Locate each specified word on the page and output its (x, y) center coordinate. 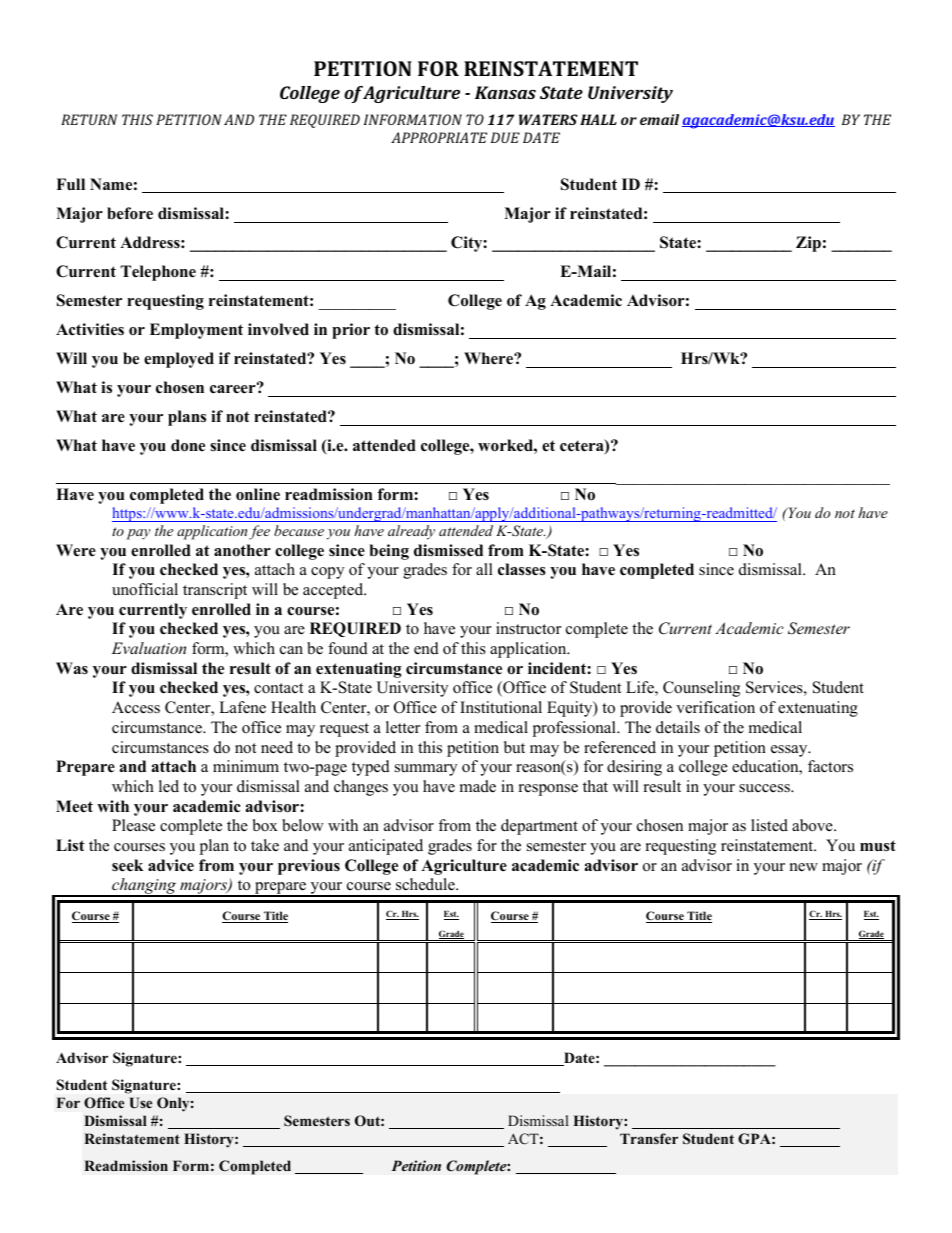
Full (70, 184)
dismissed (448, 550)
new (804, 867)
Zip (808, 244)
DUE (505, 137)
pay (138, 534)
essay (790, 751)
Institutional (501, 707)
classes (522, 569)
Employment (196, 331)
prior (351, 331)
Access (136, 707)
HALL (598, 119)
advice (171, 865)
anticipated (386, 847)
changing (144, 887)
